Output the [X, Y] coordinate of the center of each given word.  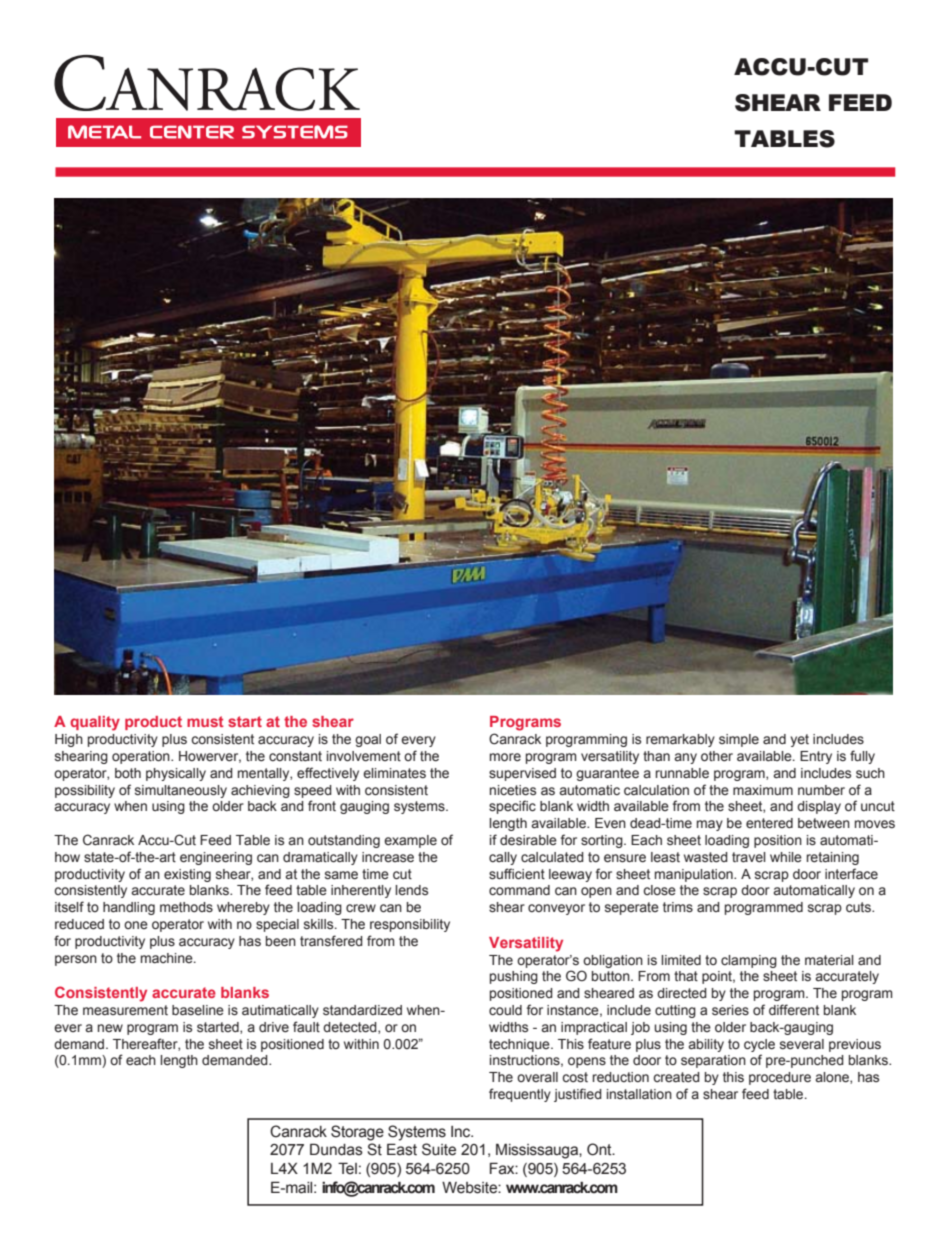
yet [799, 740]
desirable [528, 840]
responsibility [410, 925]
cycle [759, 1045]
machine [168, 958]
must [205, 721]
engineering [216, 858]
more [505, 757]
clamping [749, 961]
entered [769, 823]
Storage [357, 1133]
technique [520, 1045]
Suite [439, 1149]
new [110, 1028]
